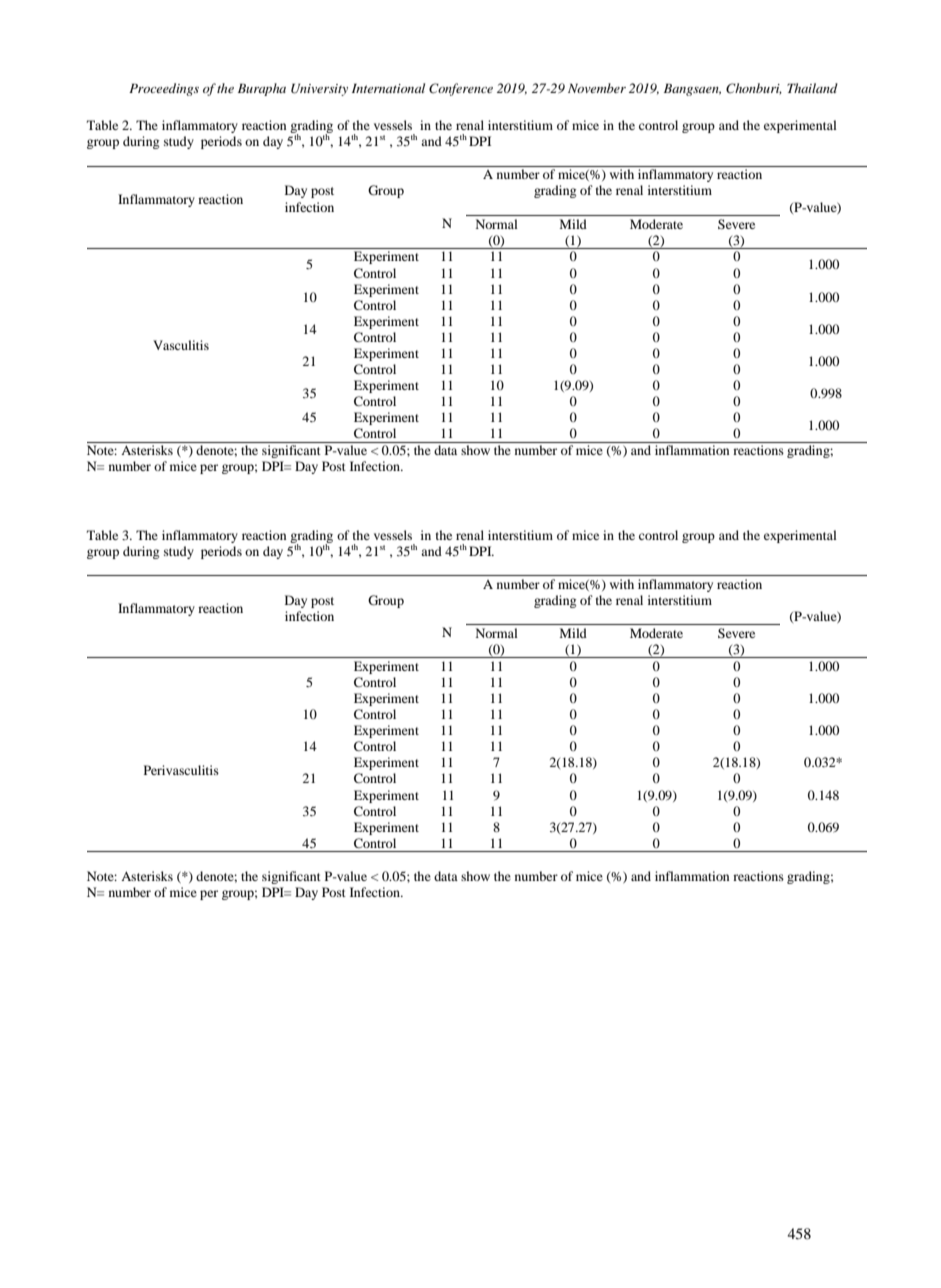  What do you see at coordinates (164, 89) in the page?
I see `Proceedings` at bounding box center [164, 89].
